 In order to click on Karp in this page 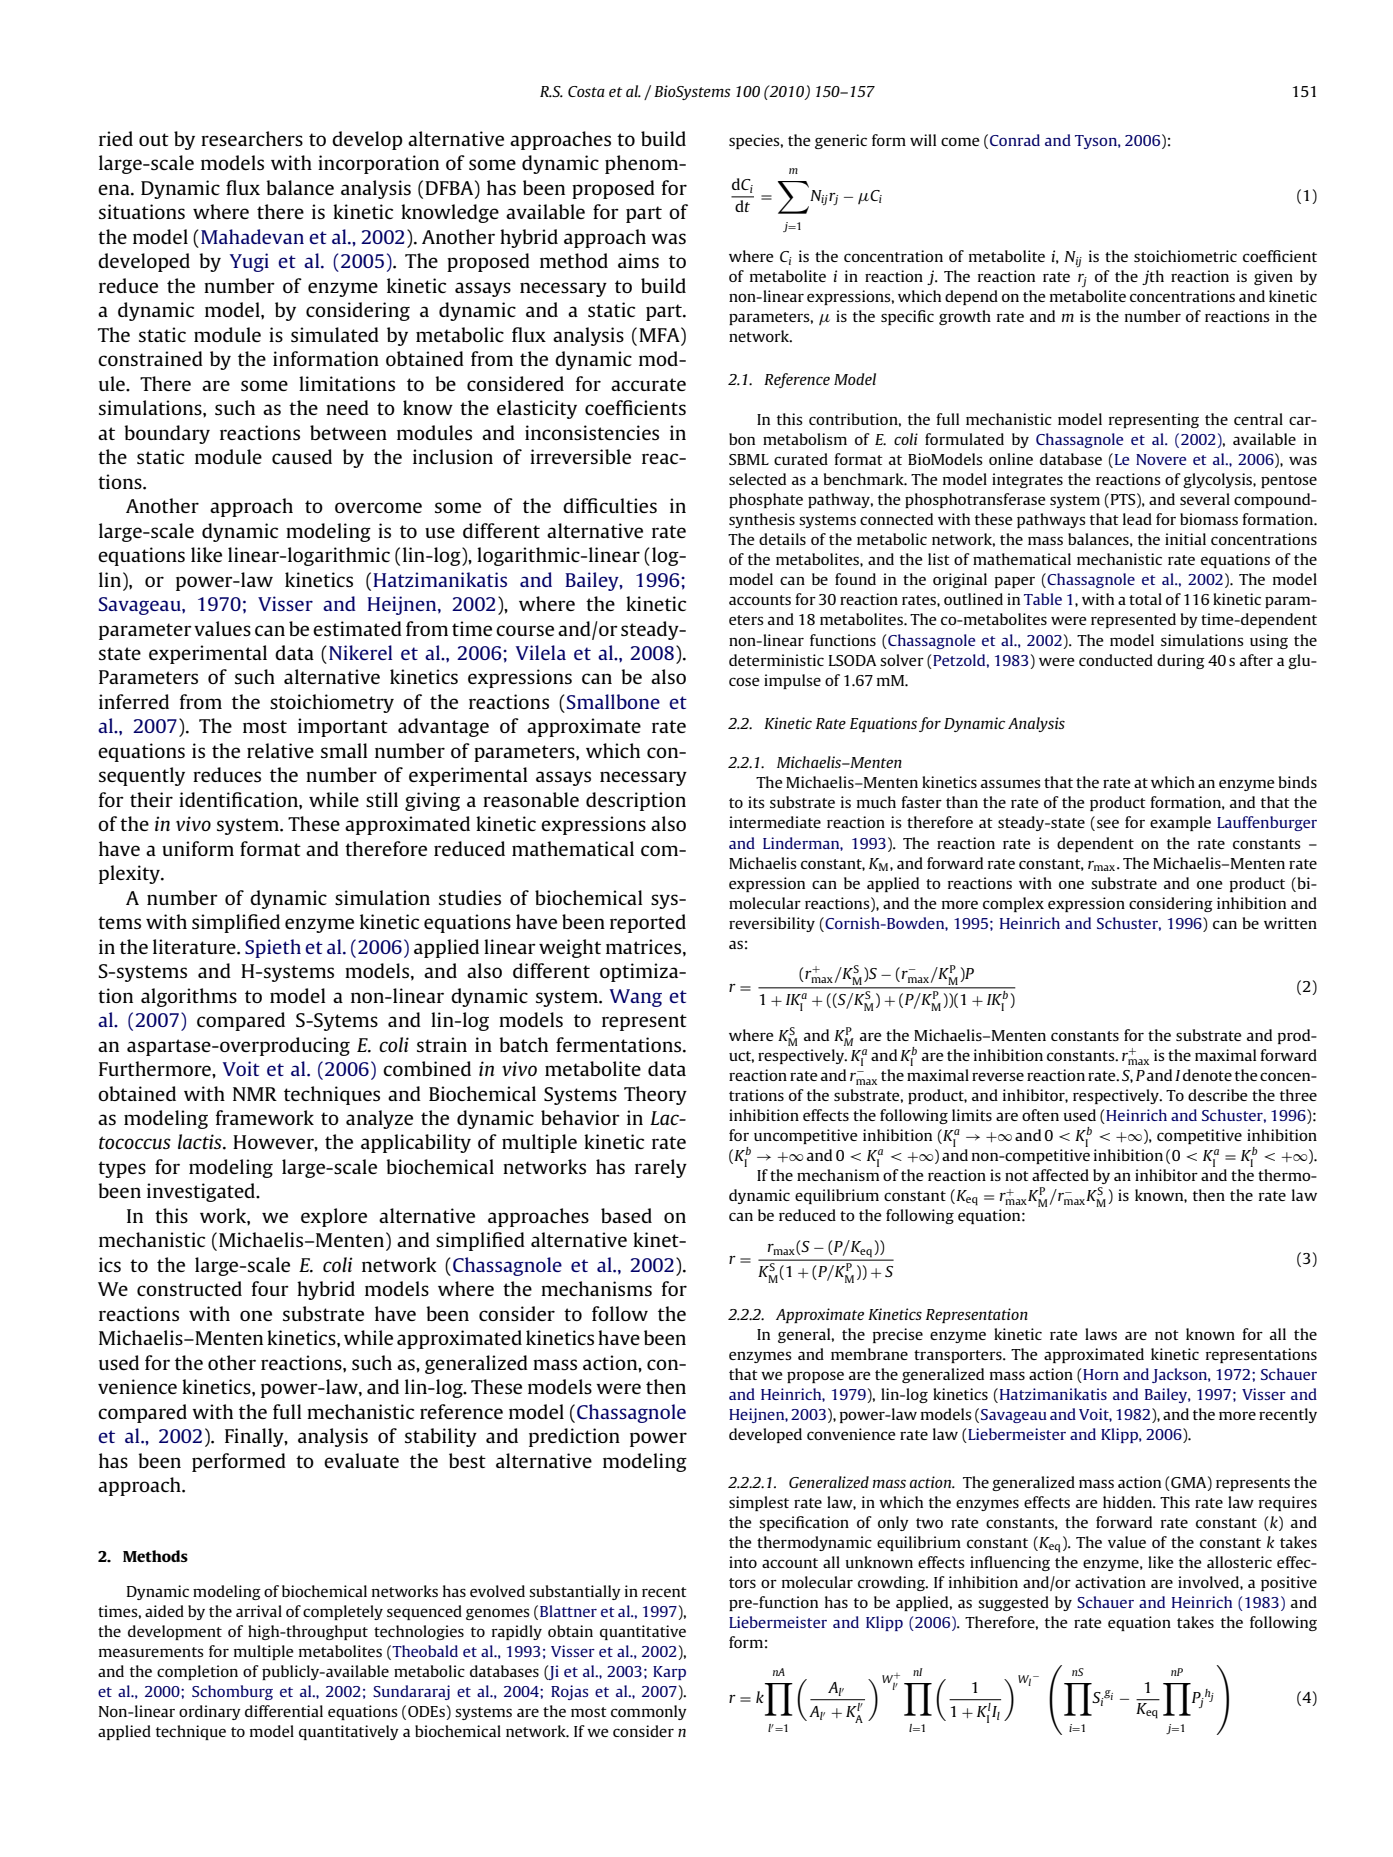, I will do `click(669, 1673)`.
